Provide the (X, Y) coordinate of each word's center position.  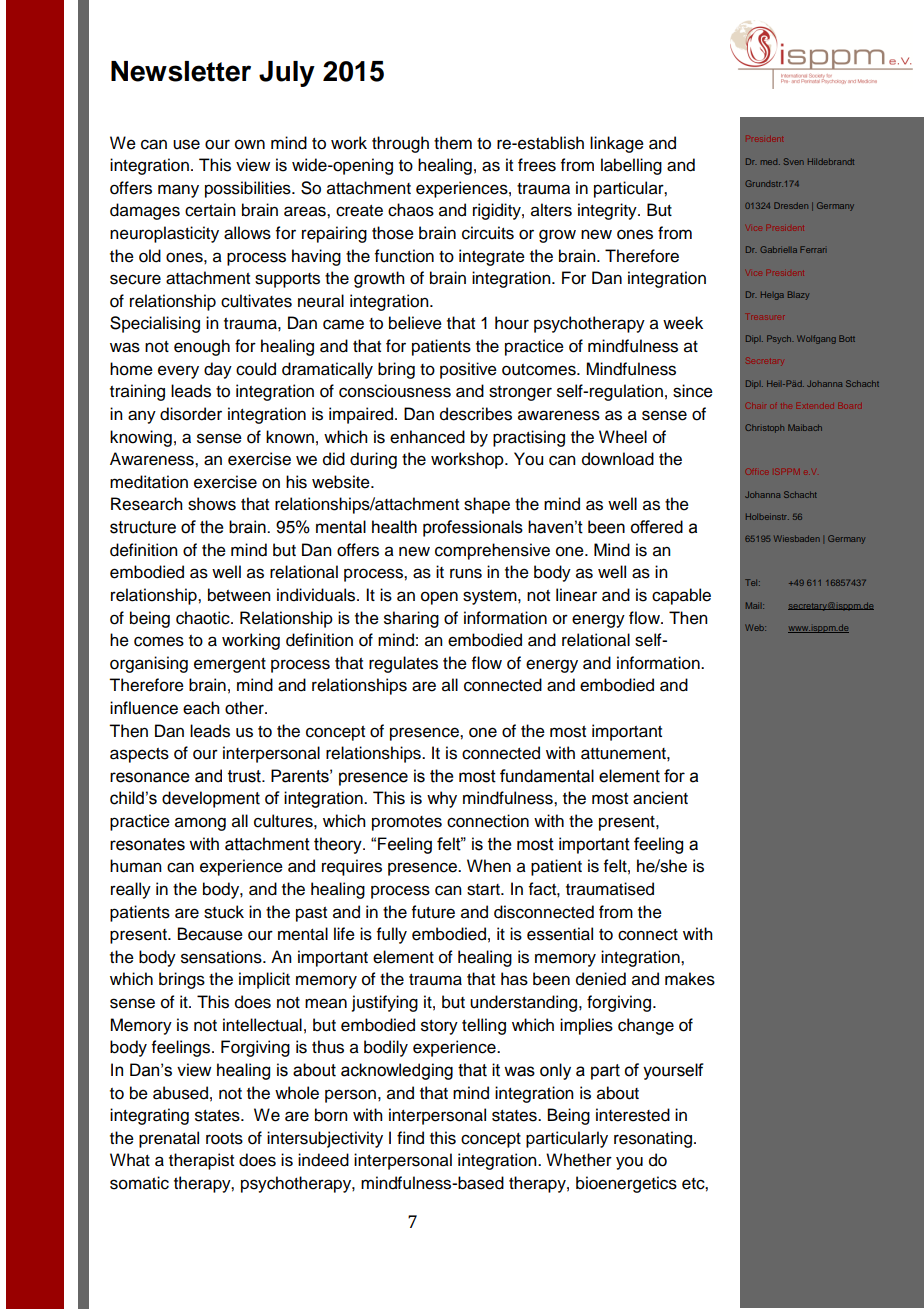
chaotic (204, 618)
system (491, 597)
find (410, 1138)
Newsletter (181, 71)
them (453, 143)
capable (681, 596)
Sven (794, 161)
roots (224, 1139)
